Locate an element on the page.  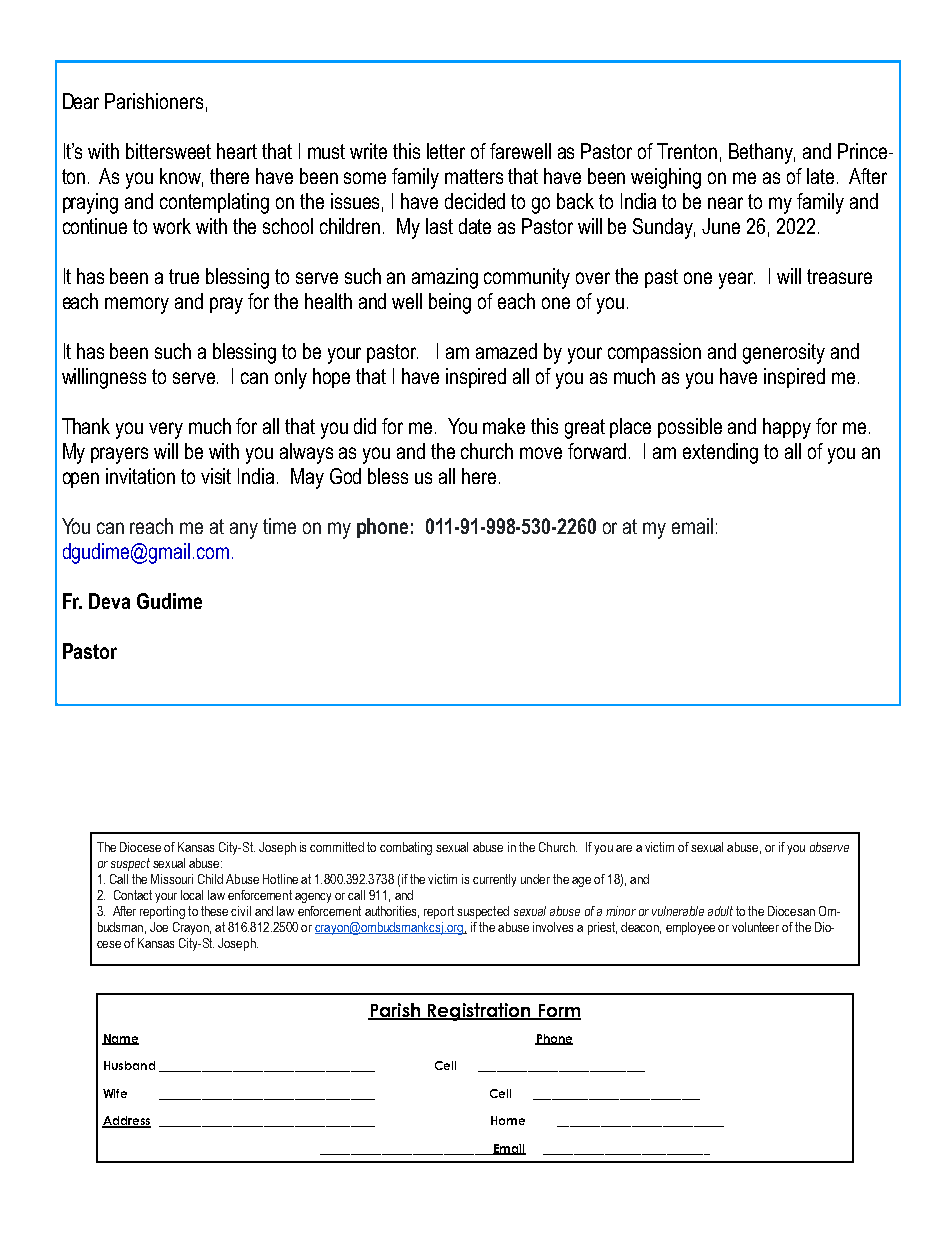
time is located at coordinates (279, 526).
